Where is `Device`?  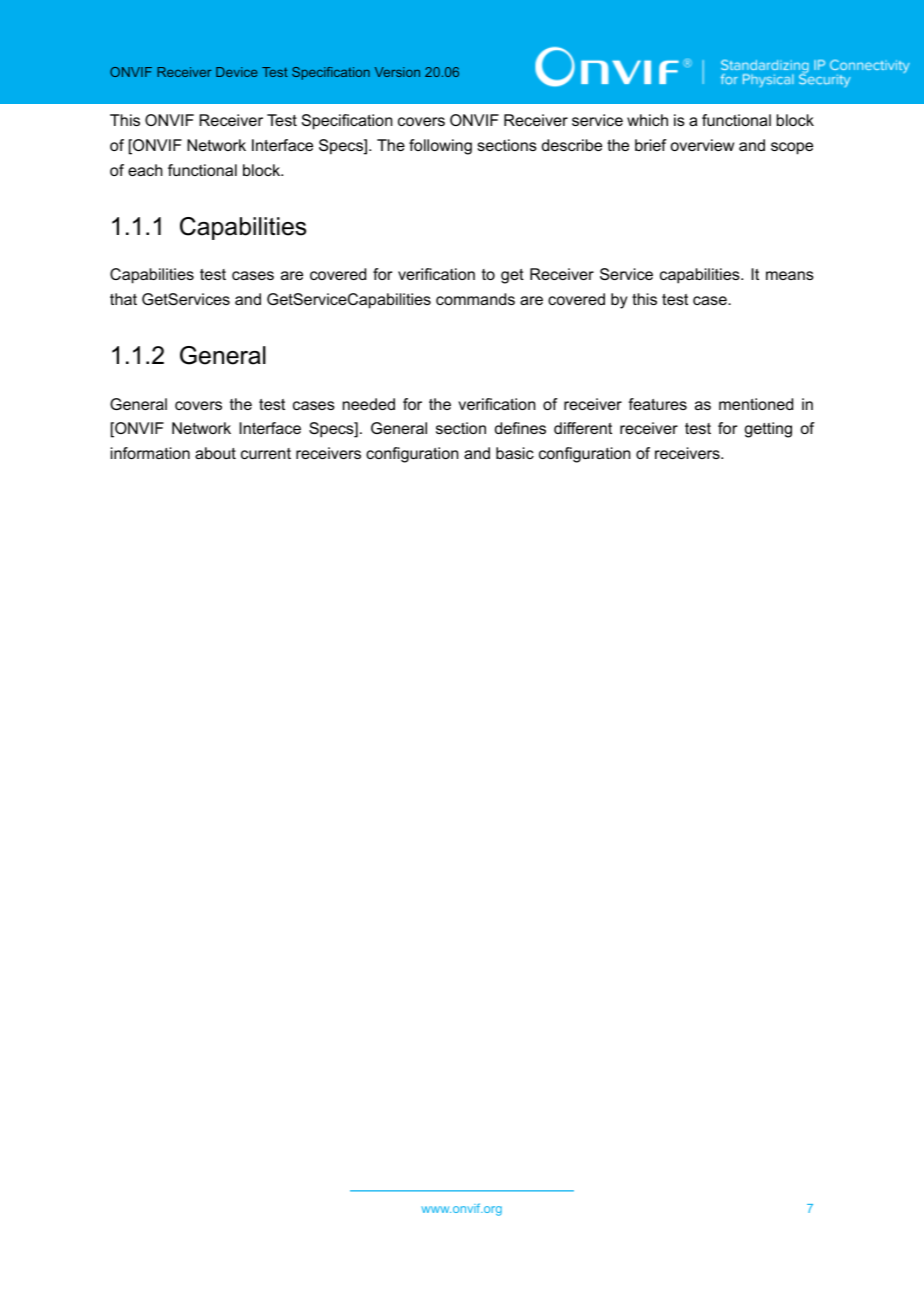 Device is located at coordinates (236, 72).
